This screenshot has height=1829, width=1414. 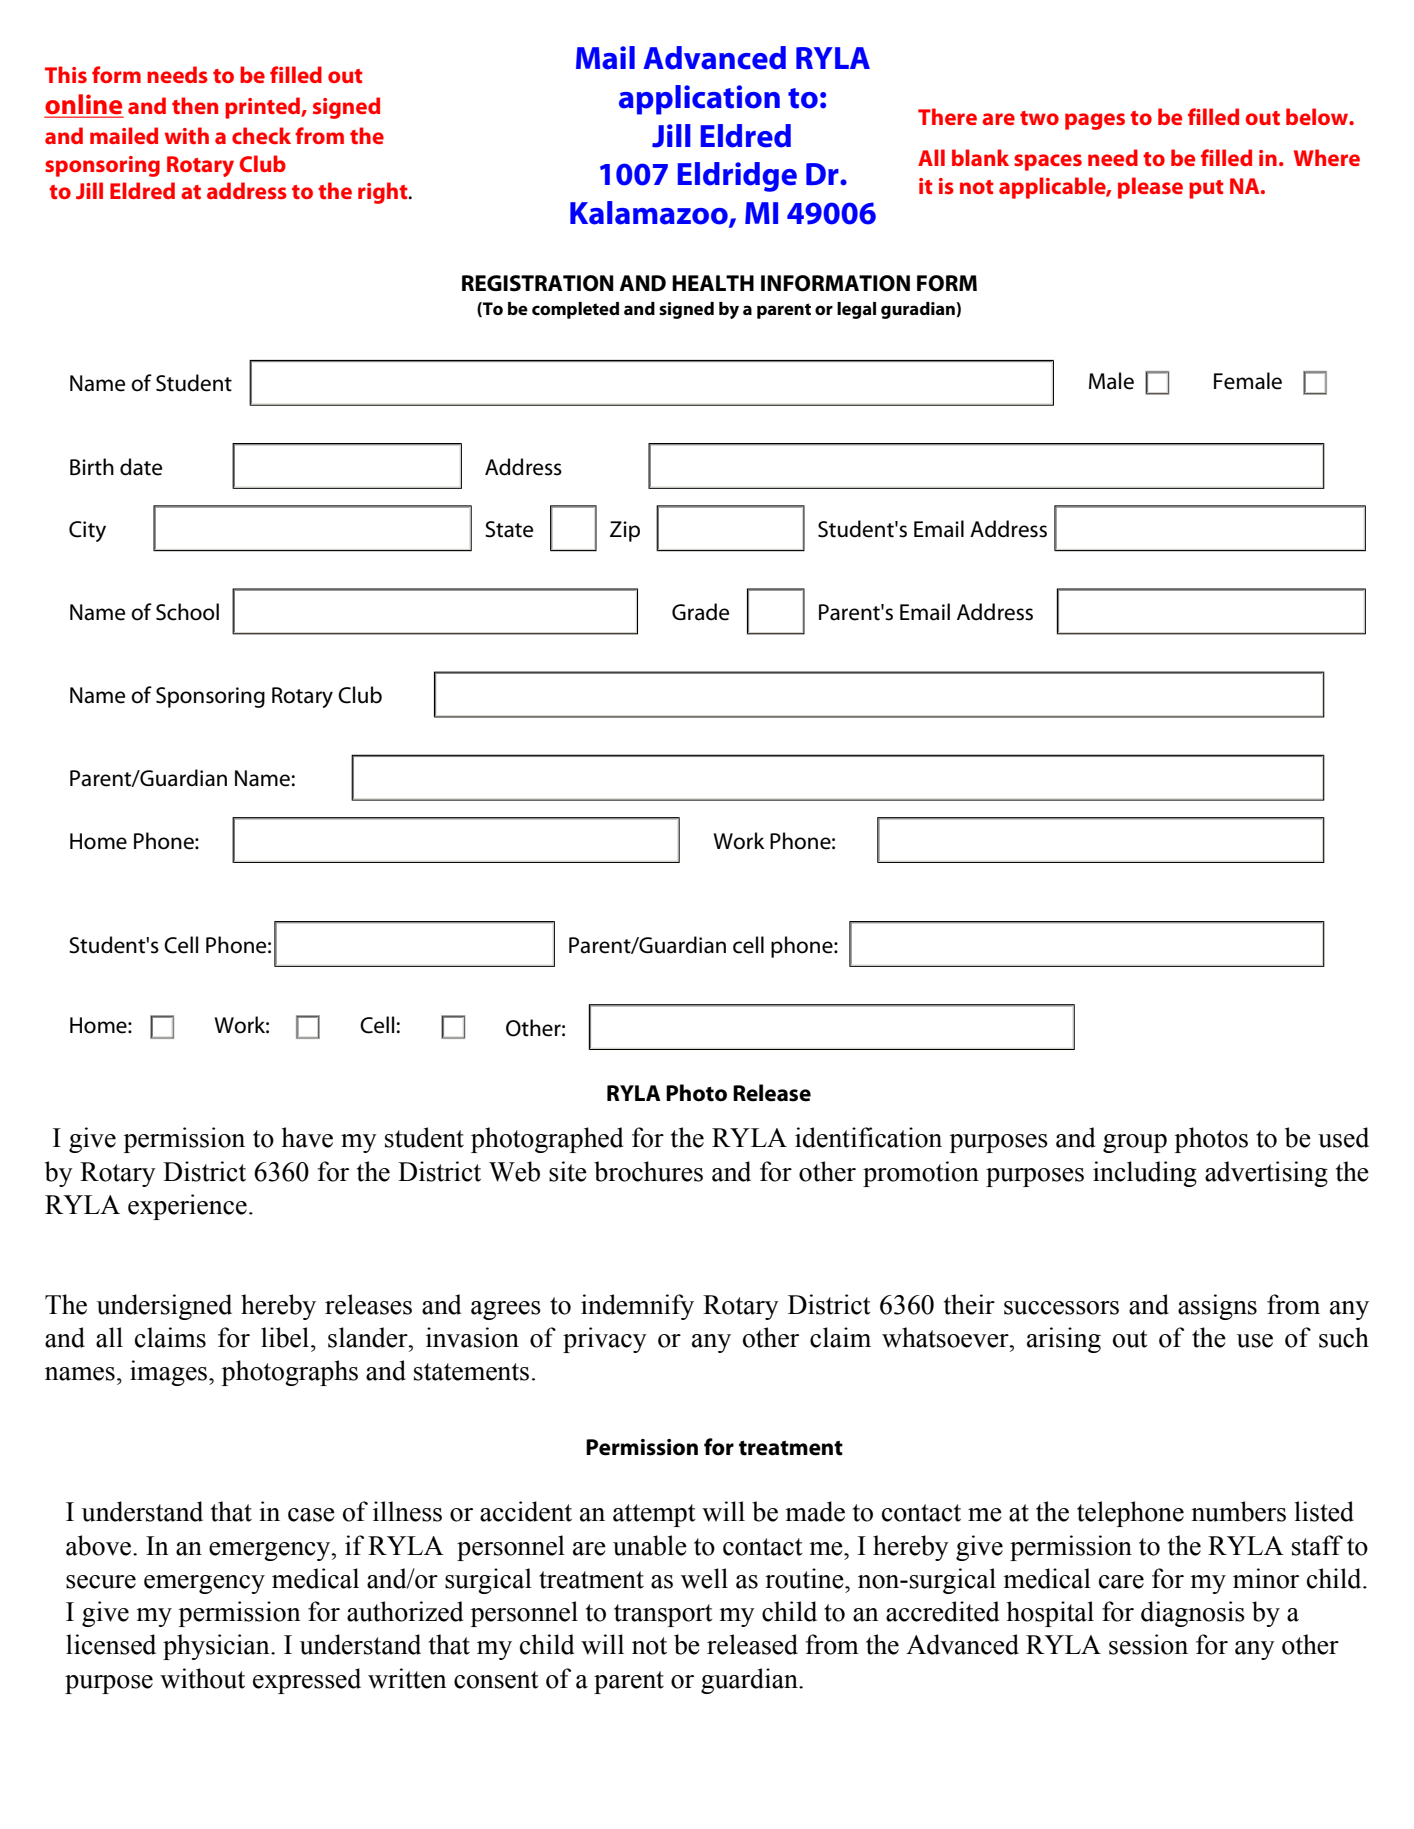 What do you see at coordinates (195, 105) in the screenshot?
I see `then` at bounding box center [195, 105].
